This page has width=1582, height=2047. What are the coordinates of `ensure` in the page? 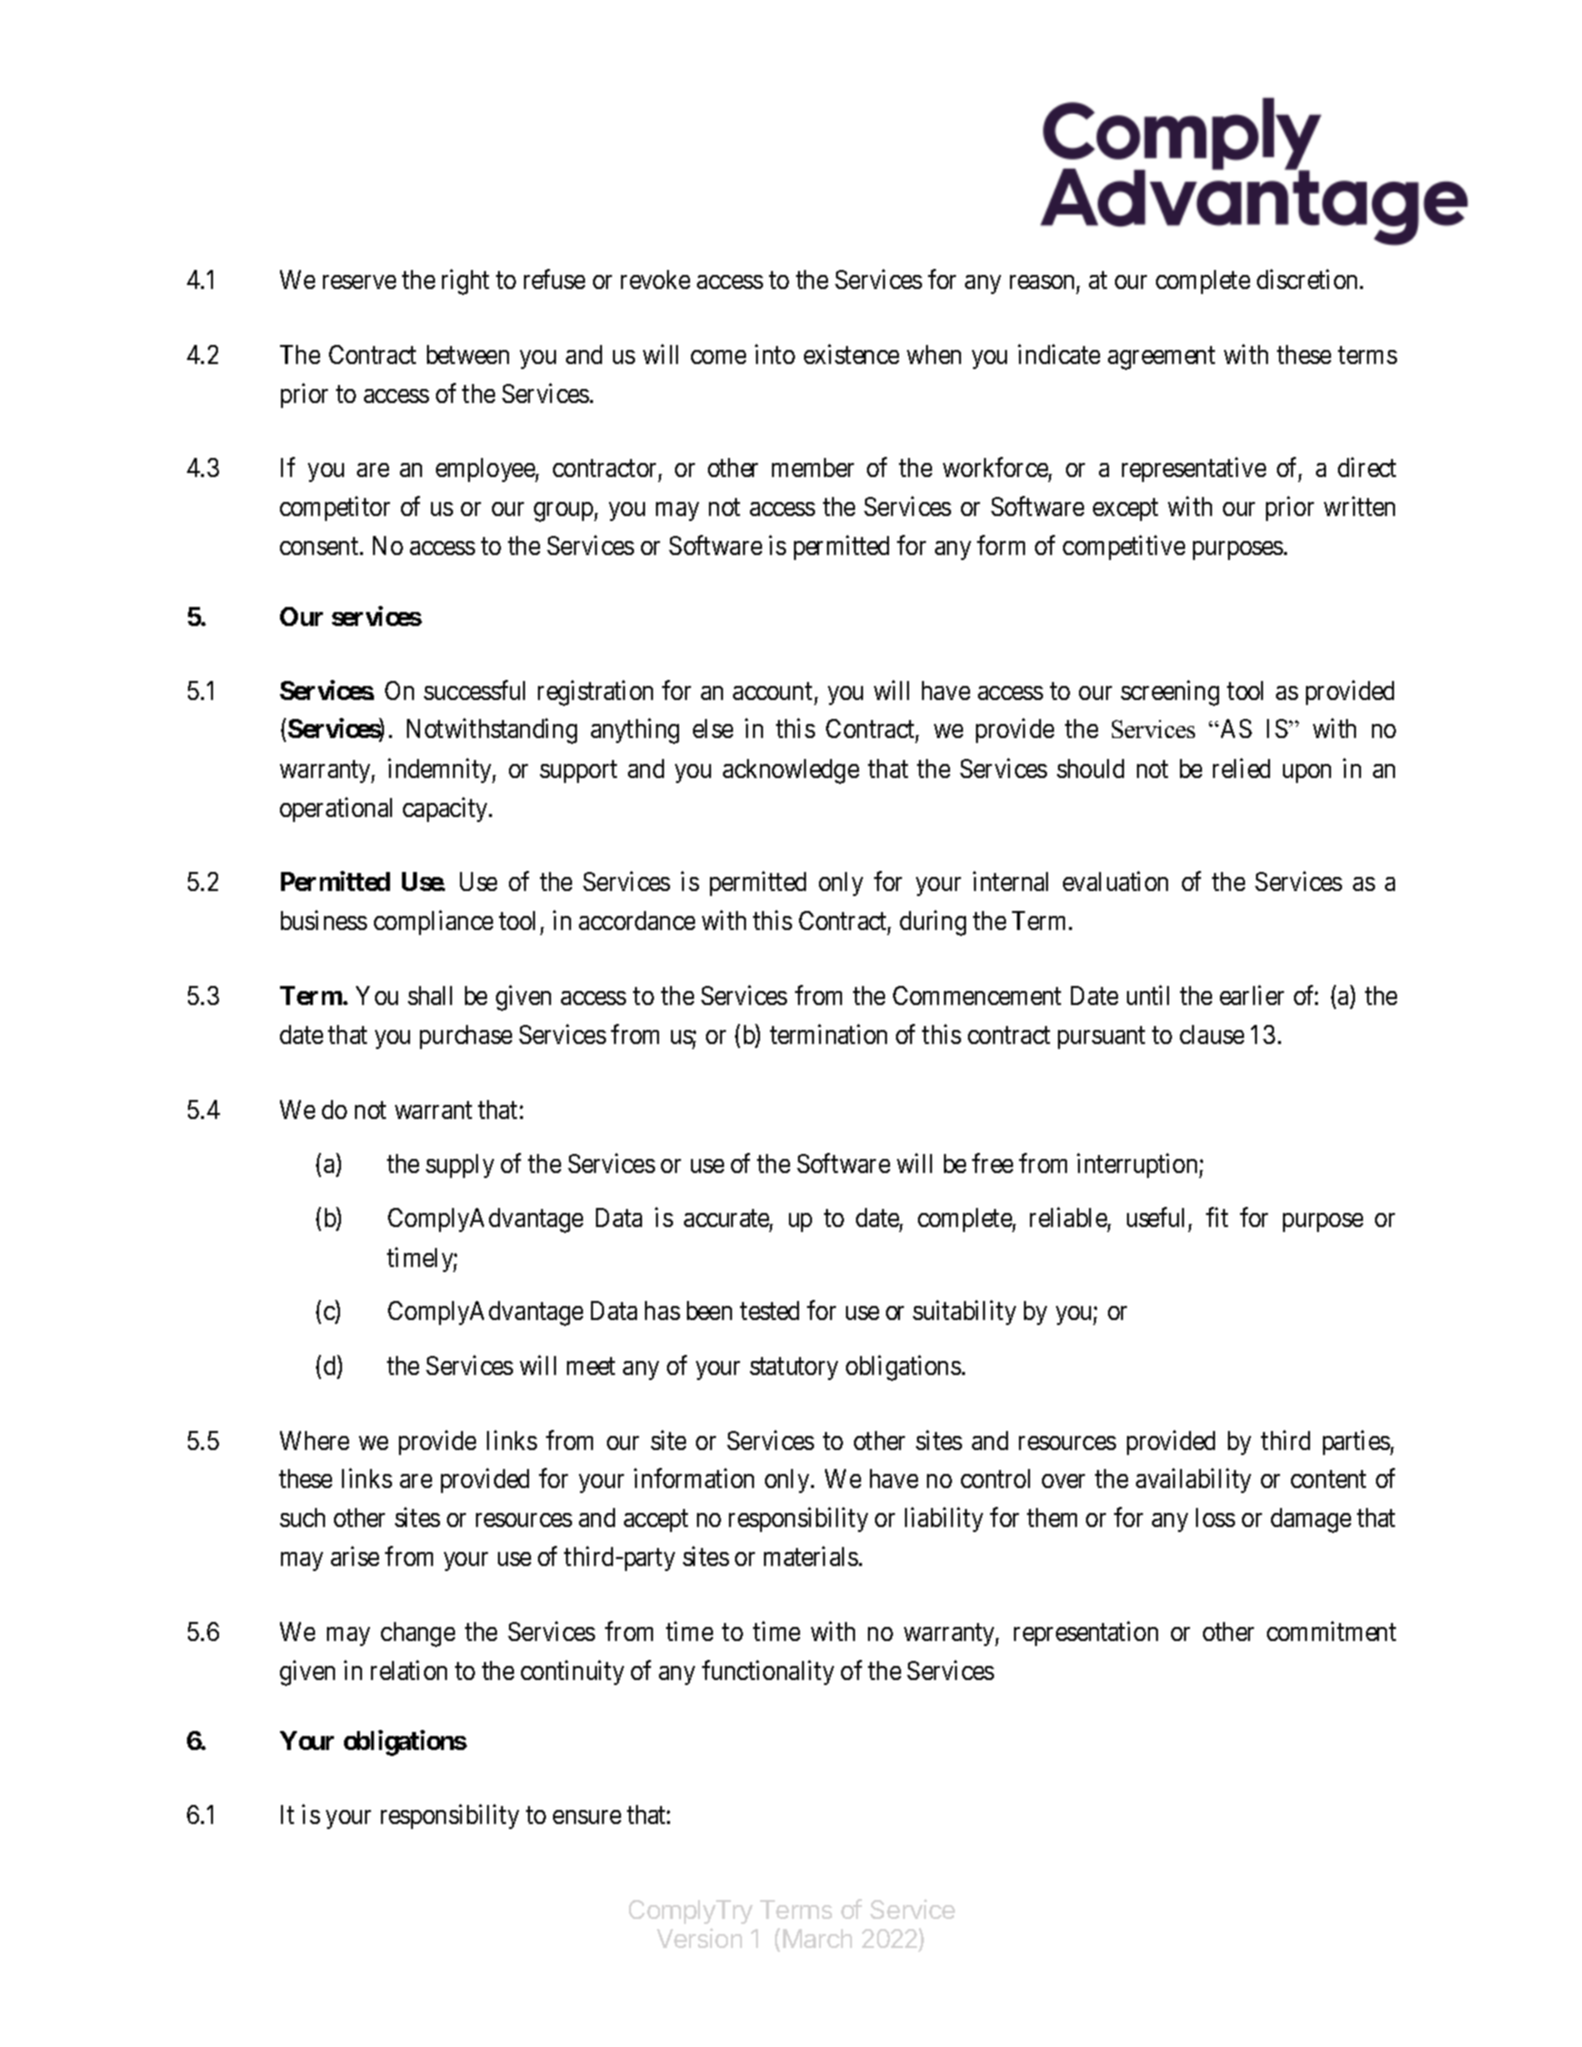 It's located at (587, 1817).
